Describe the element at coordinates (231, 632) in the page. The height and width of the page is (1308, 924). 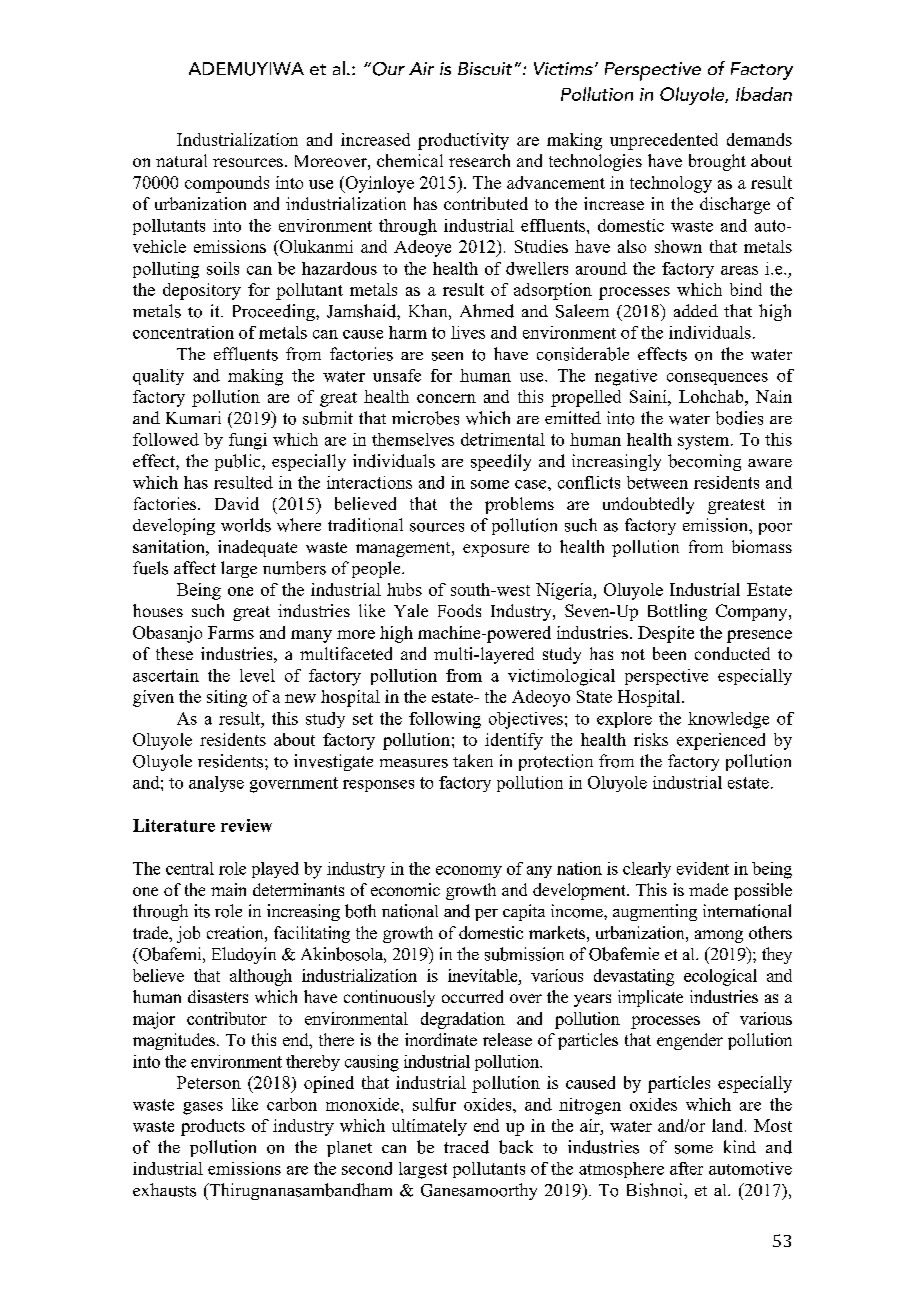
I see `Farms` at that location.
